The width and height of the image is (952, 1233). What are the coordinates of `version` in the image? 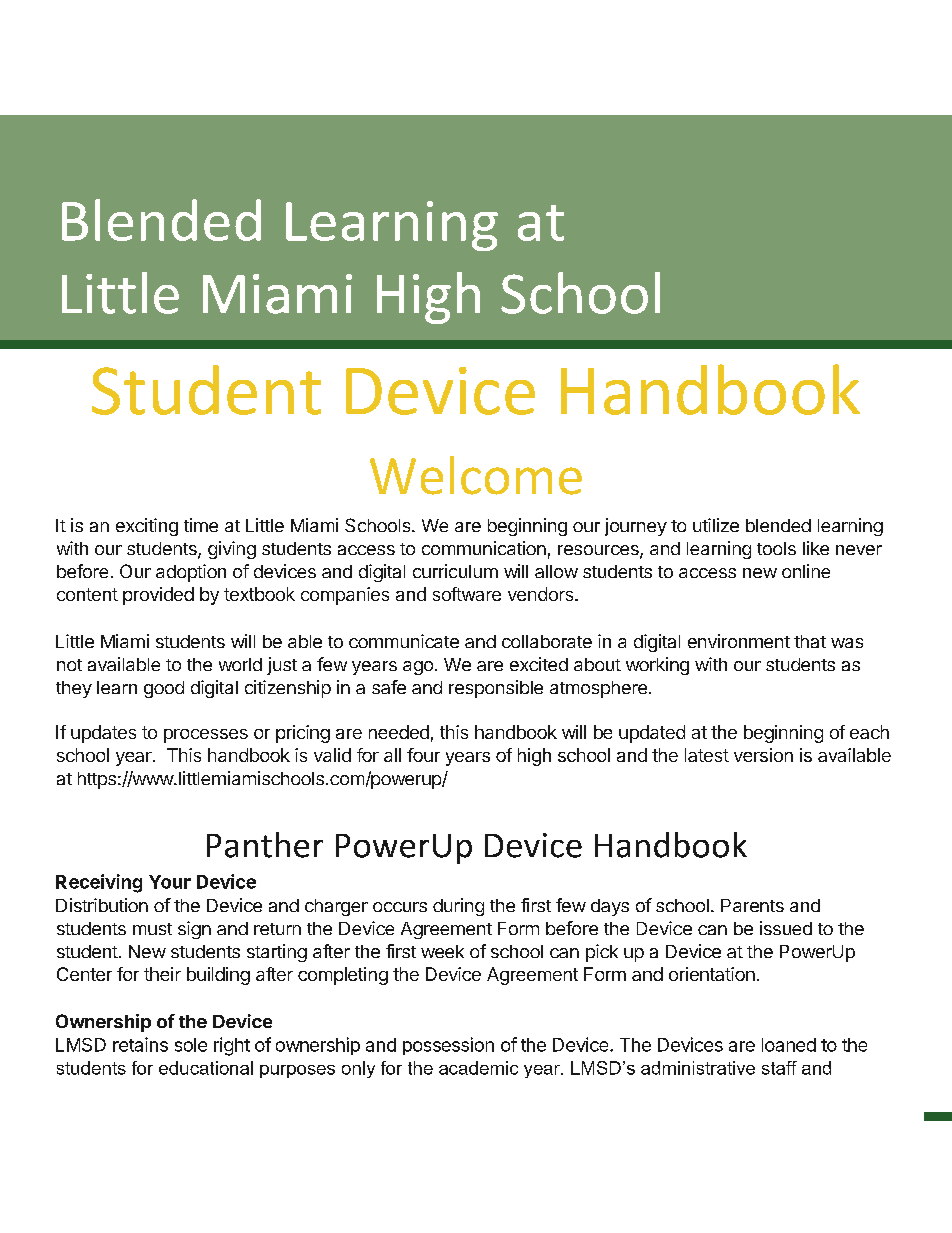 It's located at (763, 755).
